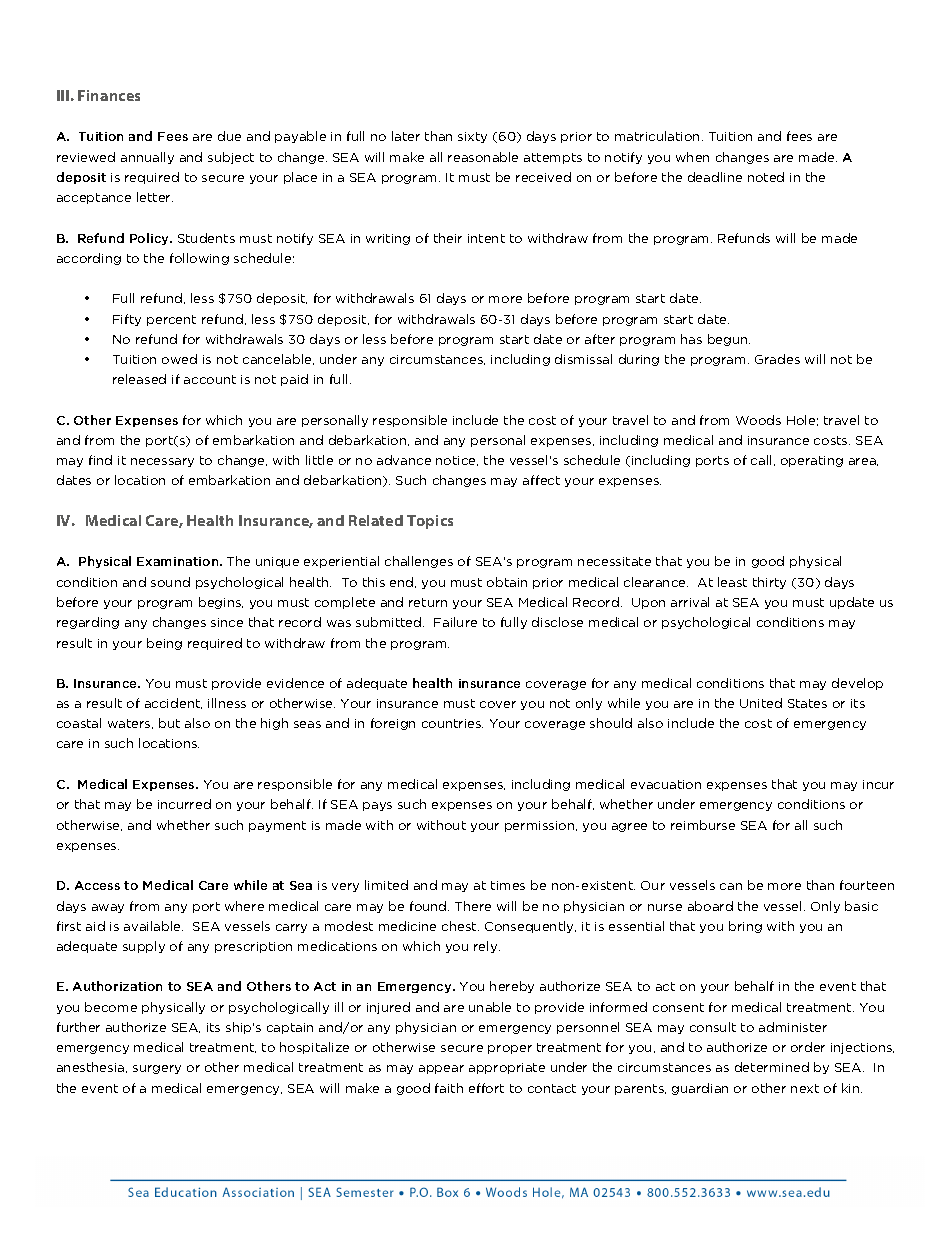  Describe the element at coordinates (147, 158) in the page. I see `annually` at that location.
